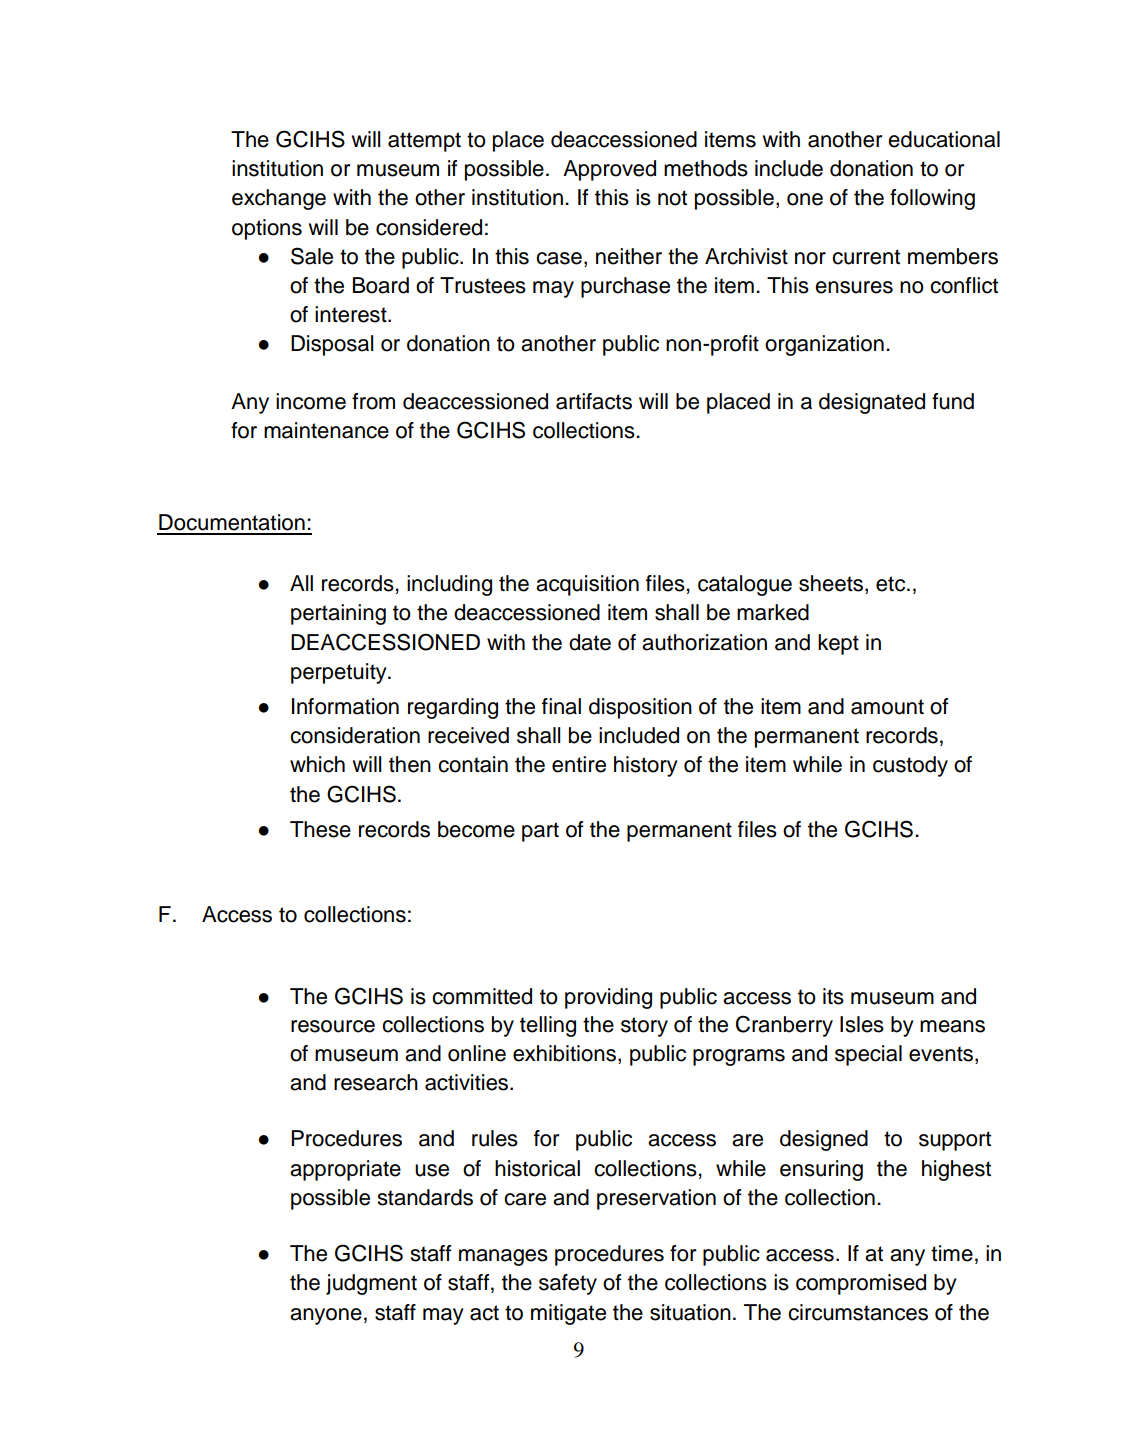 Image resolution: width=1123 pixels, height=1454 pixels. I want to click on safety, so click(568, 1284).
